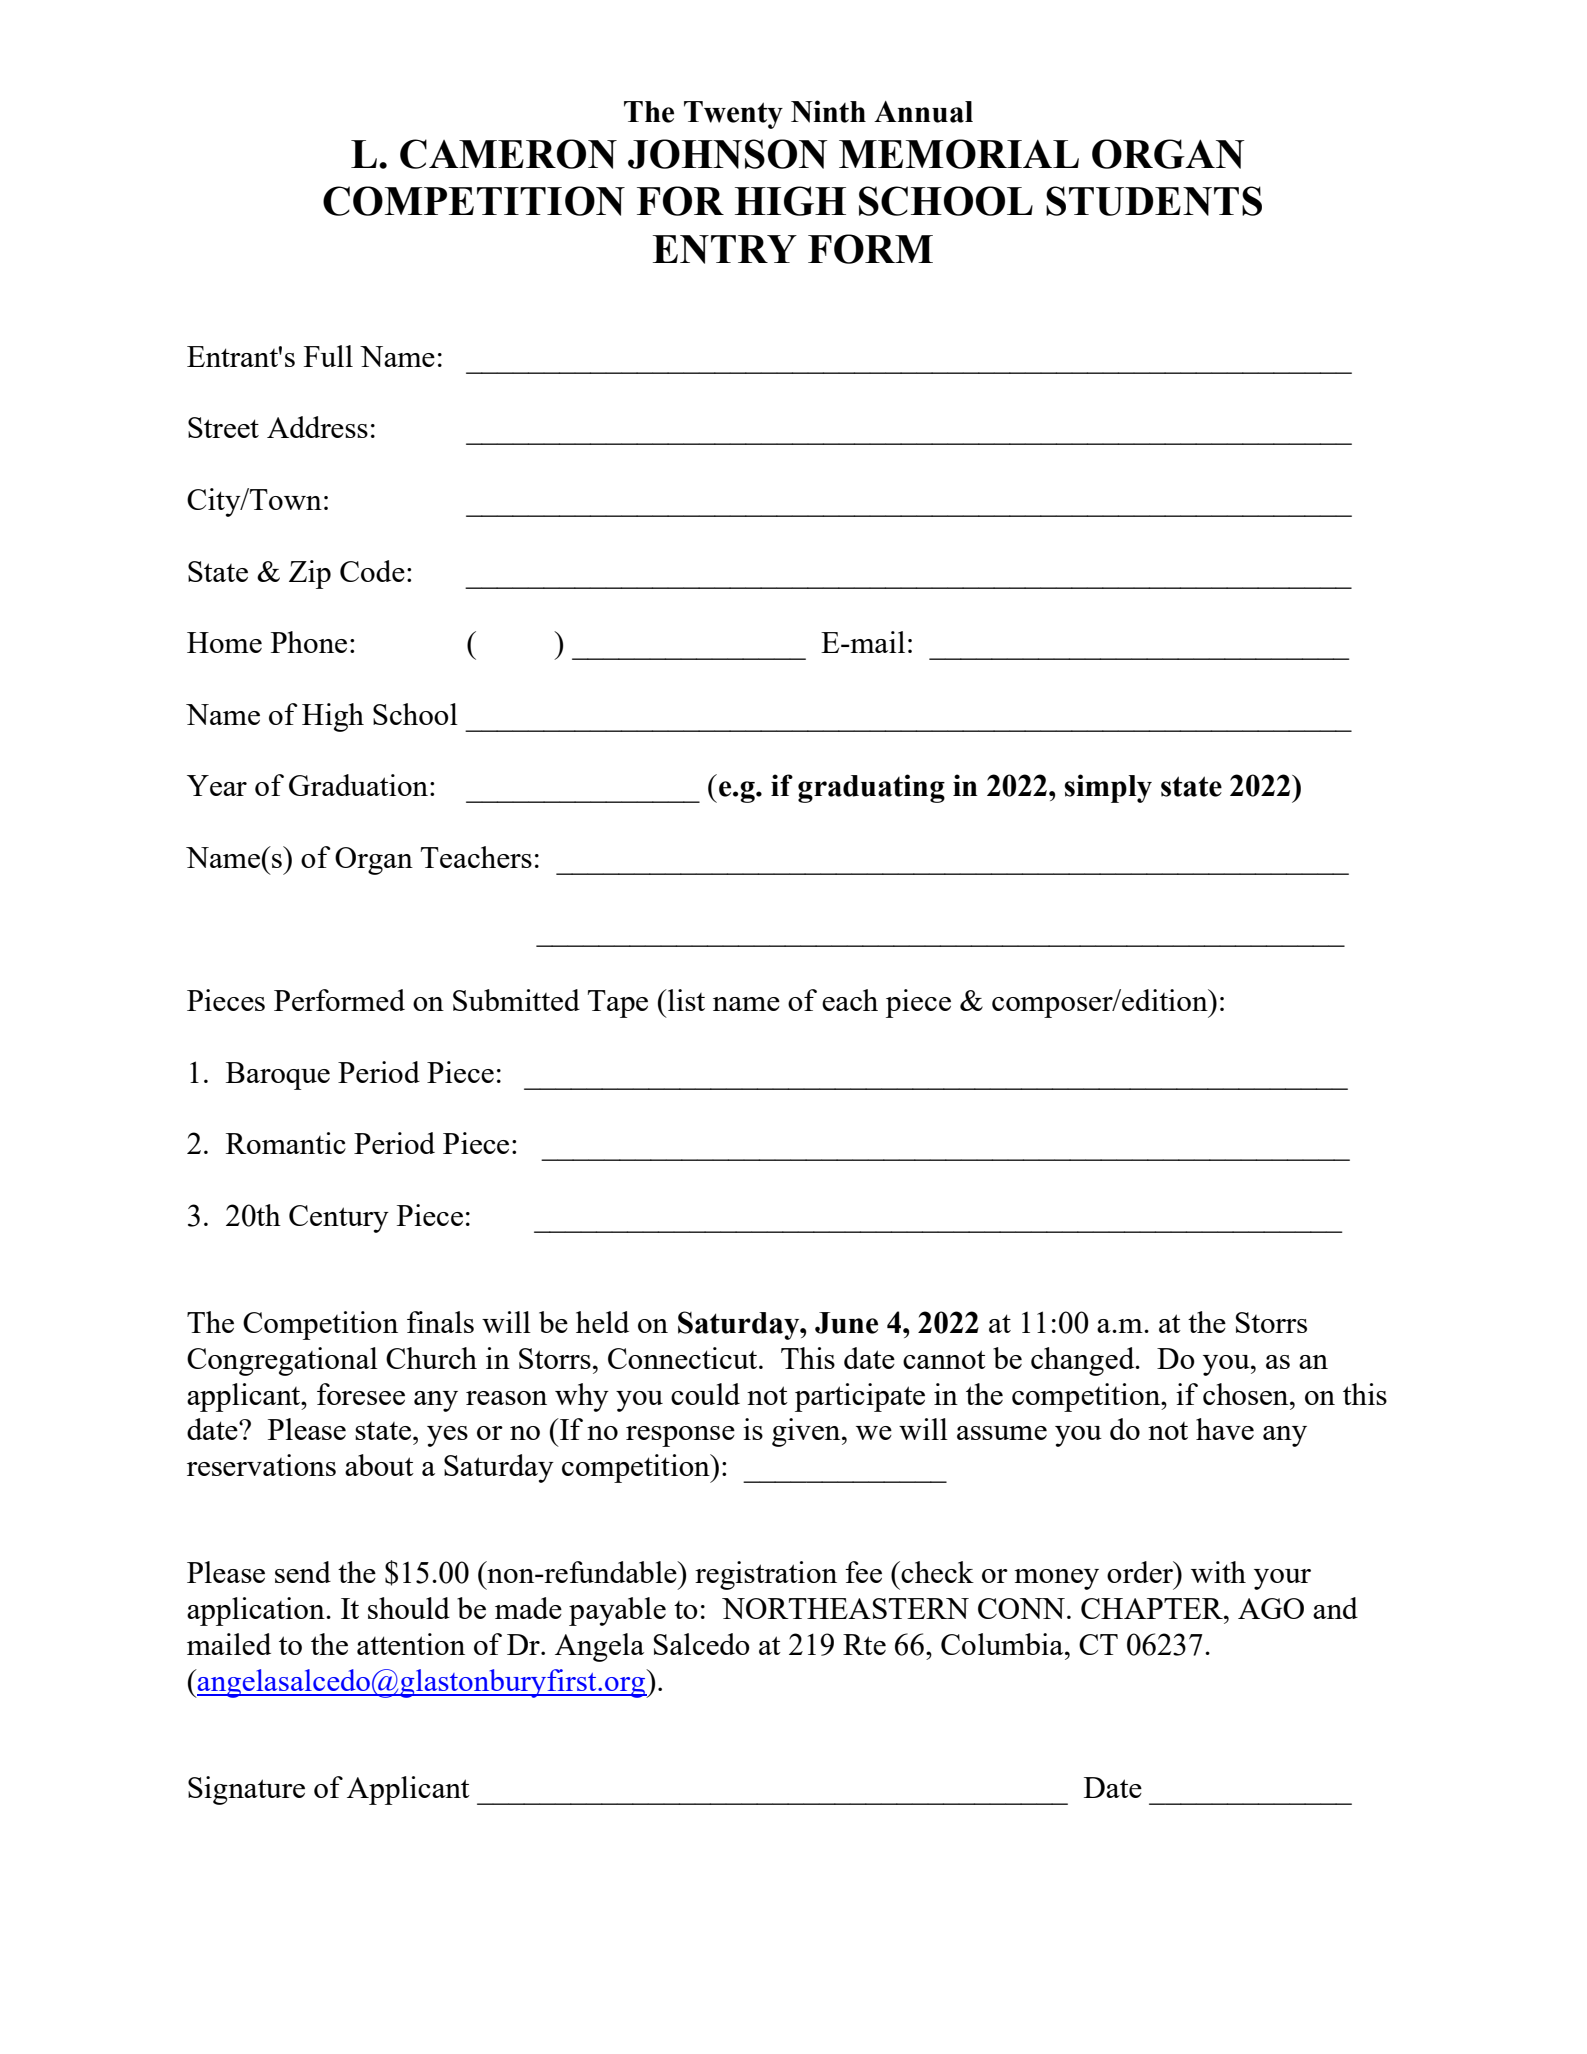 This screenshot has height=2054, width=1587. Describe the element at coordinates (871, 788) in the screenshot. I see `graduating` at that location.
